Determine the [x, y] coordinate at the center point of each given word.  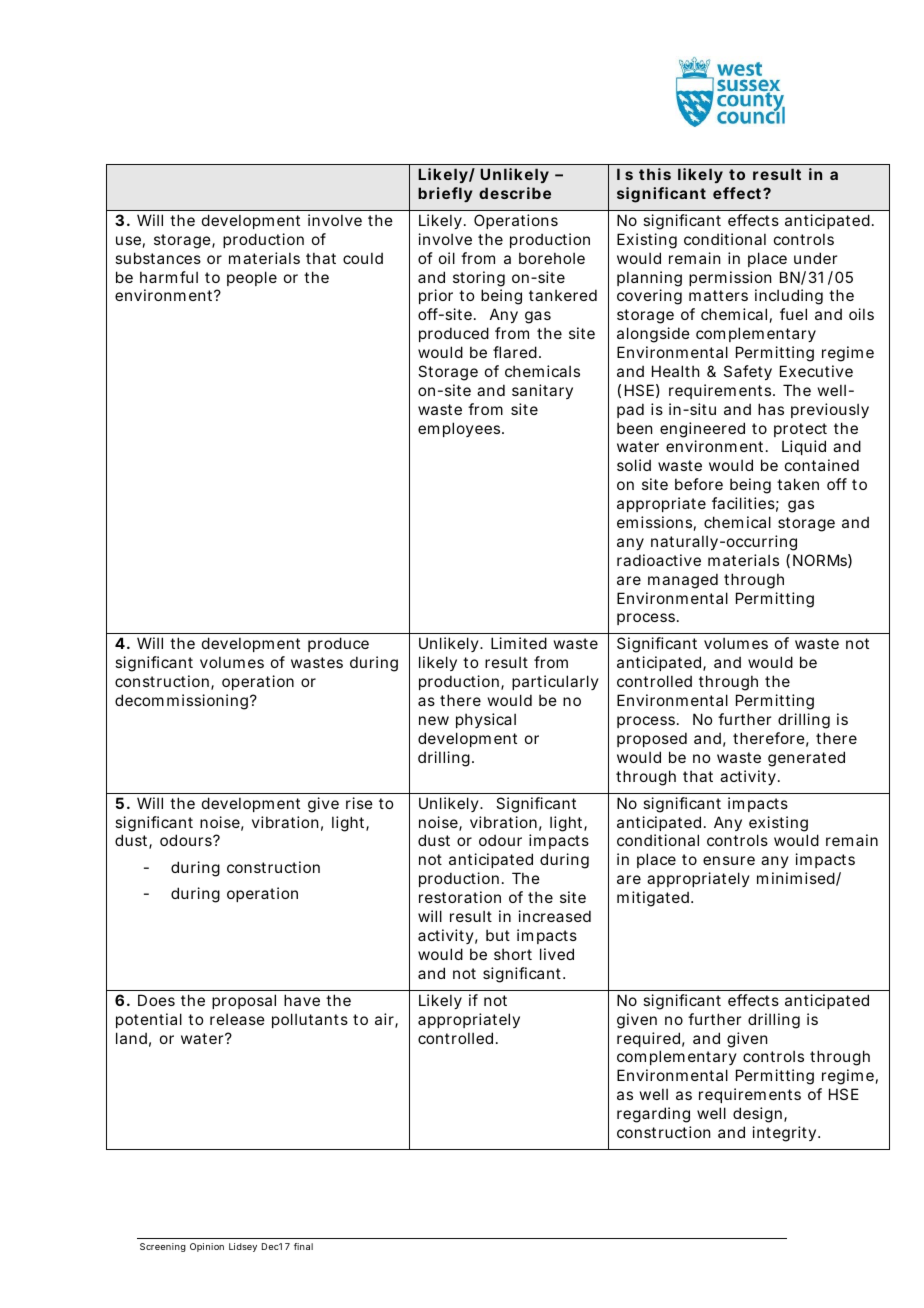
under [815, 258]
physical [486, 720]
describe [515, 193]
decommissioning [181, 702]
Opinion [207, 1247]
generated [806, 759]
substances [158, 258]
